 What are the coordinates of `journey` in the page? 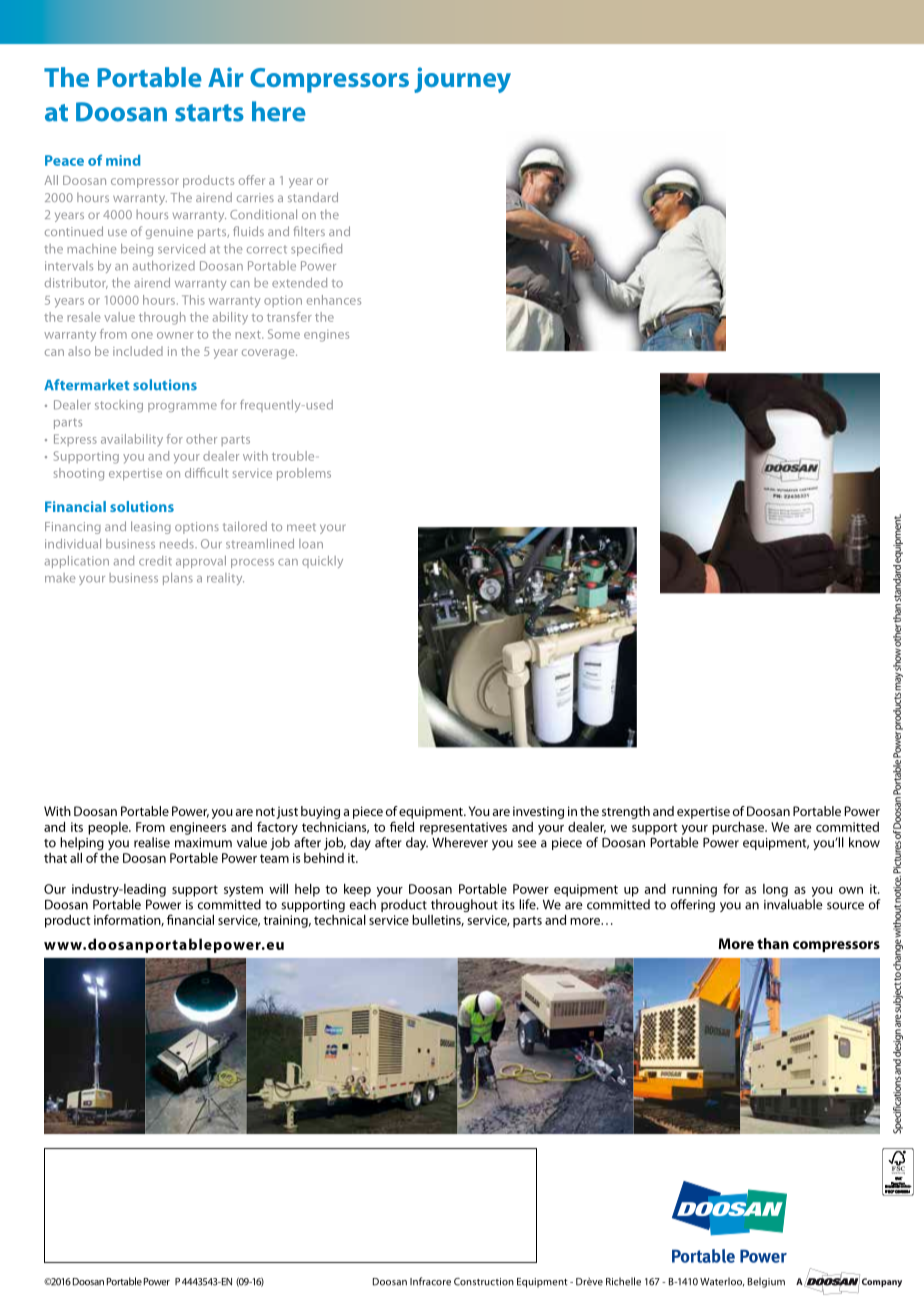 It's located at (462, 80).
